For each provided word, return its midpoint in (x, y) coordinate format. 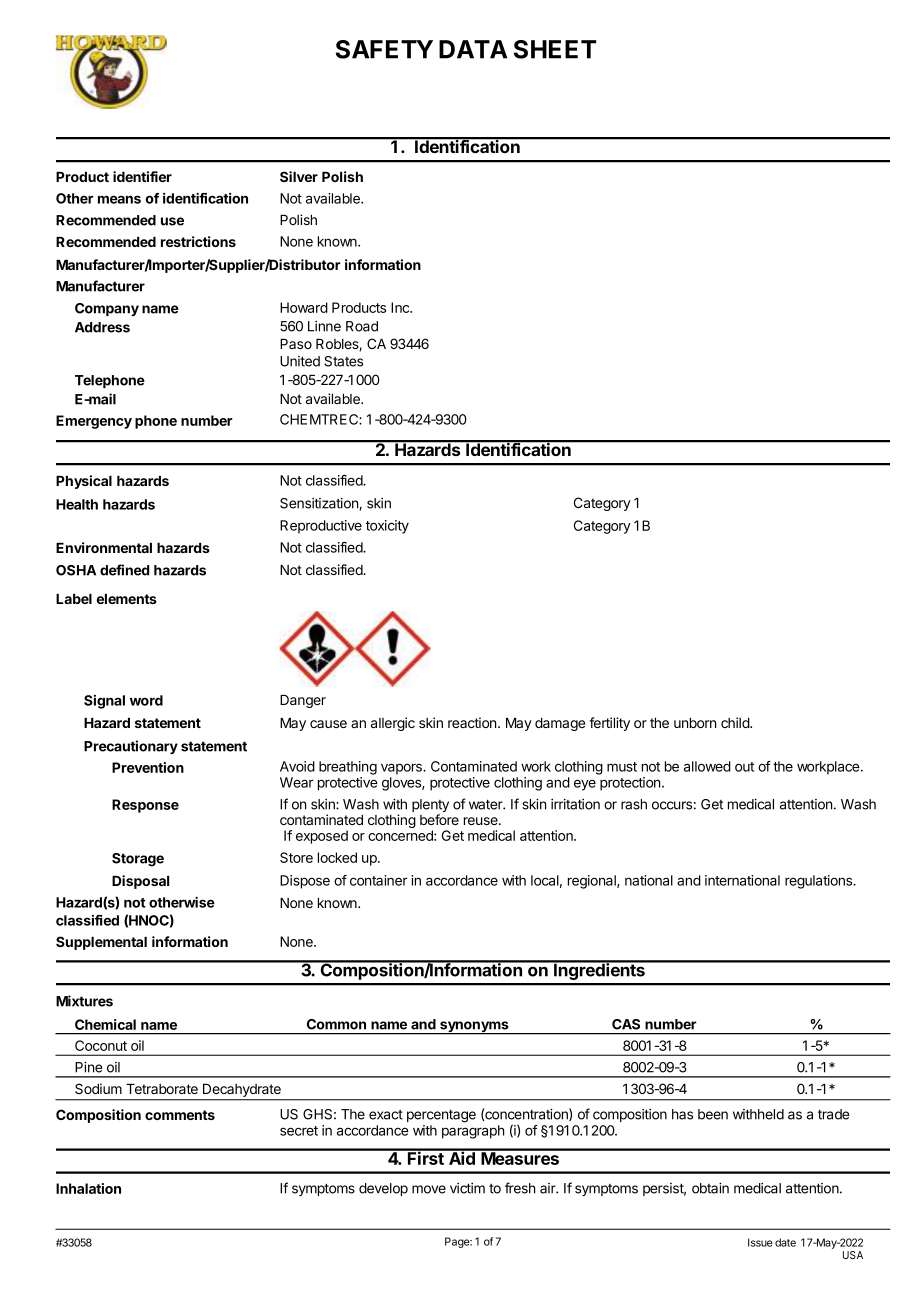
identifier (142, 176)
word (146, 700)
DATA (473, 49)
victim (467, 1188)
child (736, 722)
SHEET (555, 49)
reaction (473, 722)
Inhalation (88, 1188)
